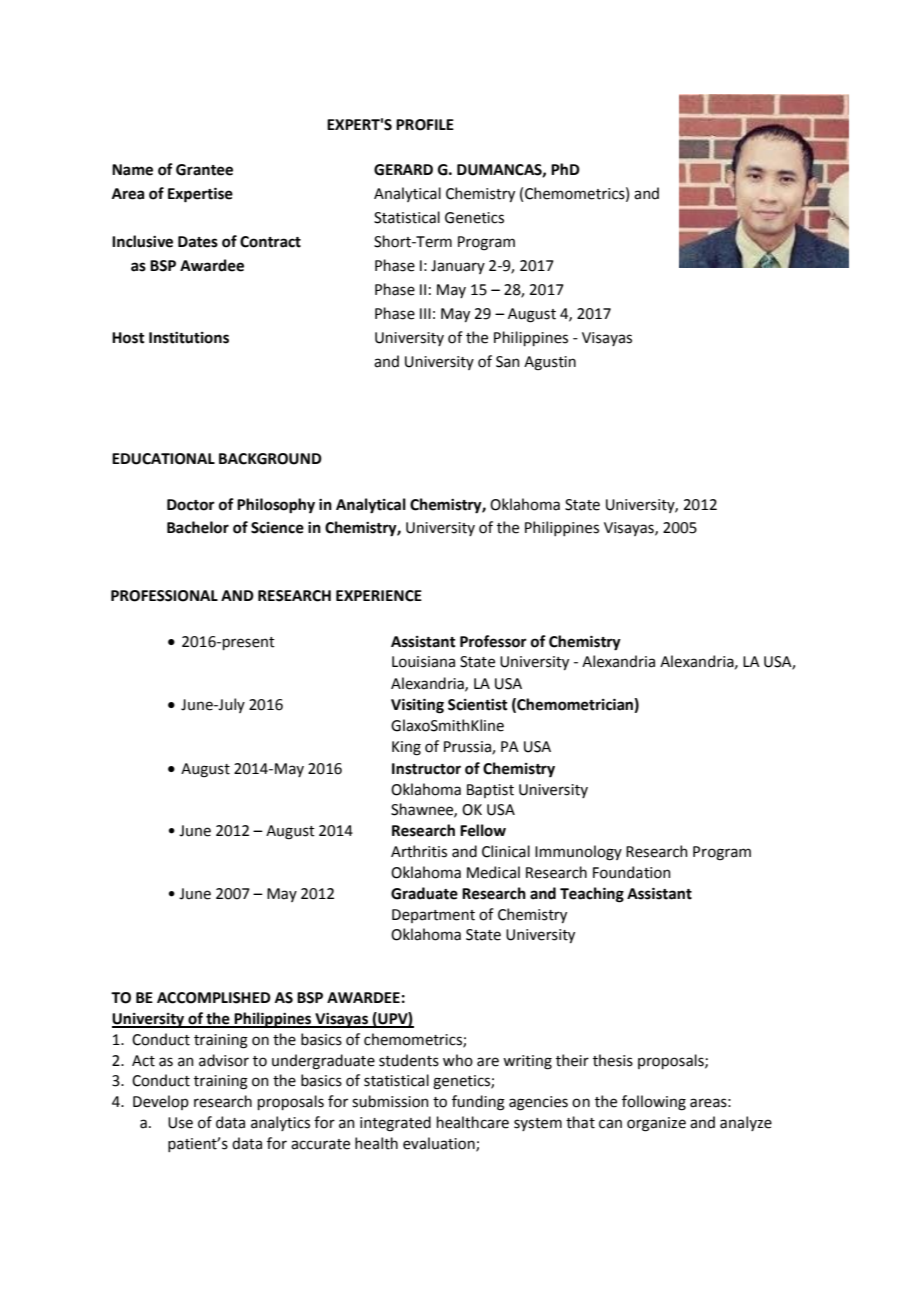  Describe the element at coordinates (191, 505) in the image. I see `Doctor` at that location.
